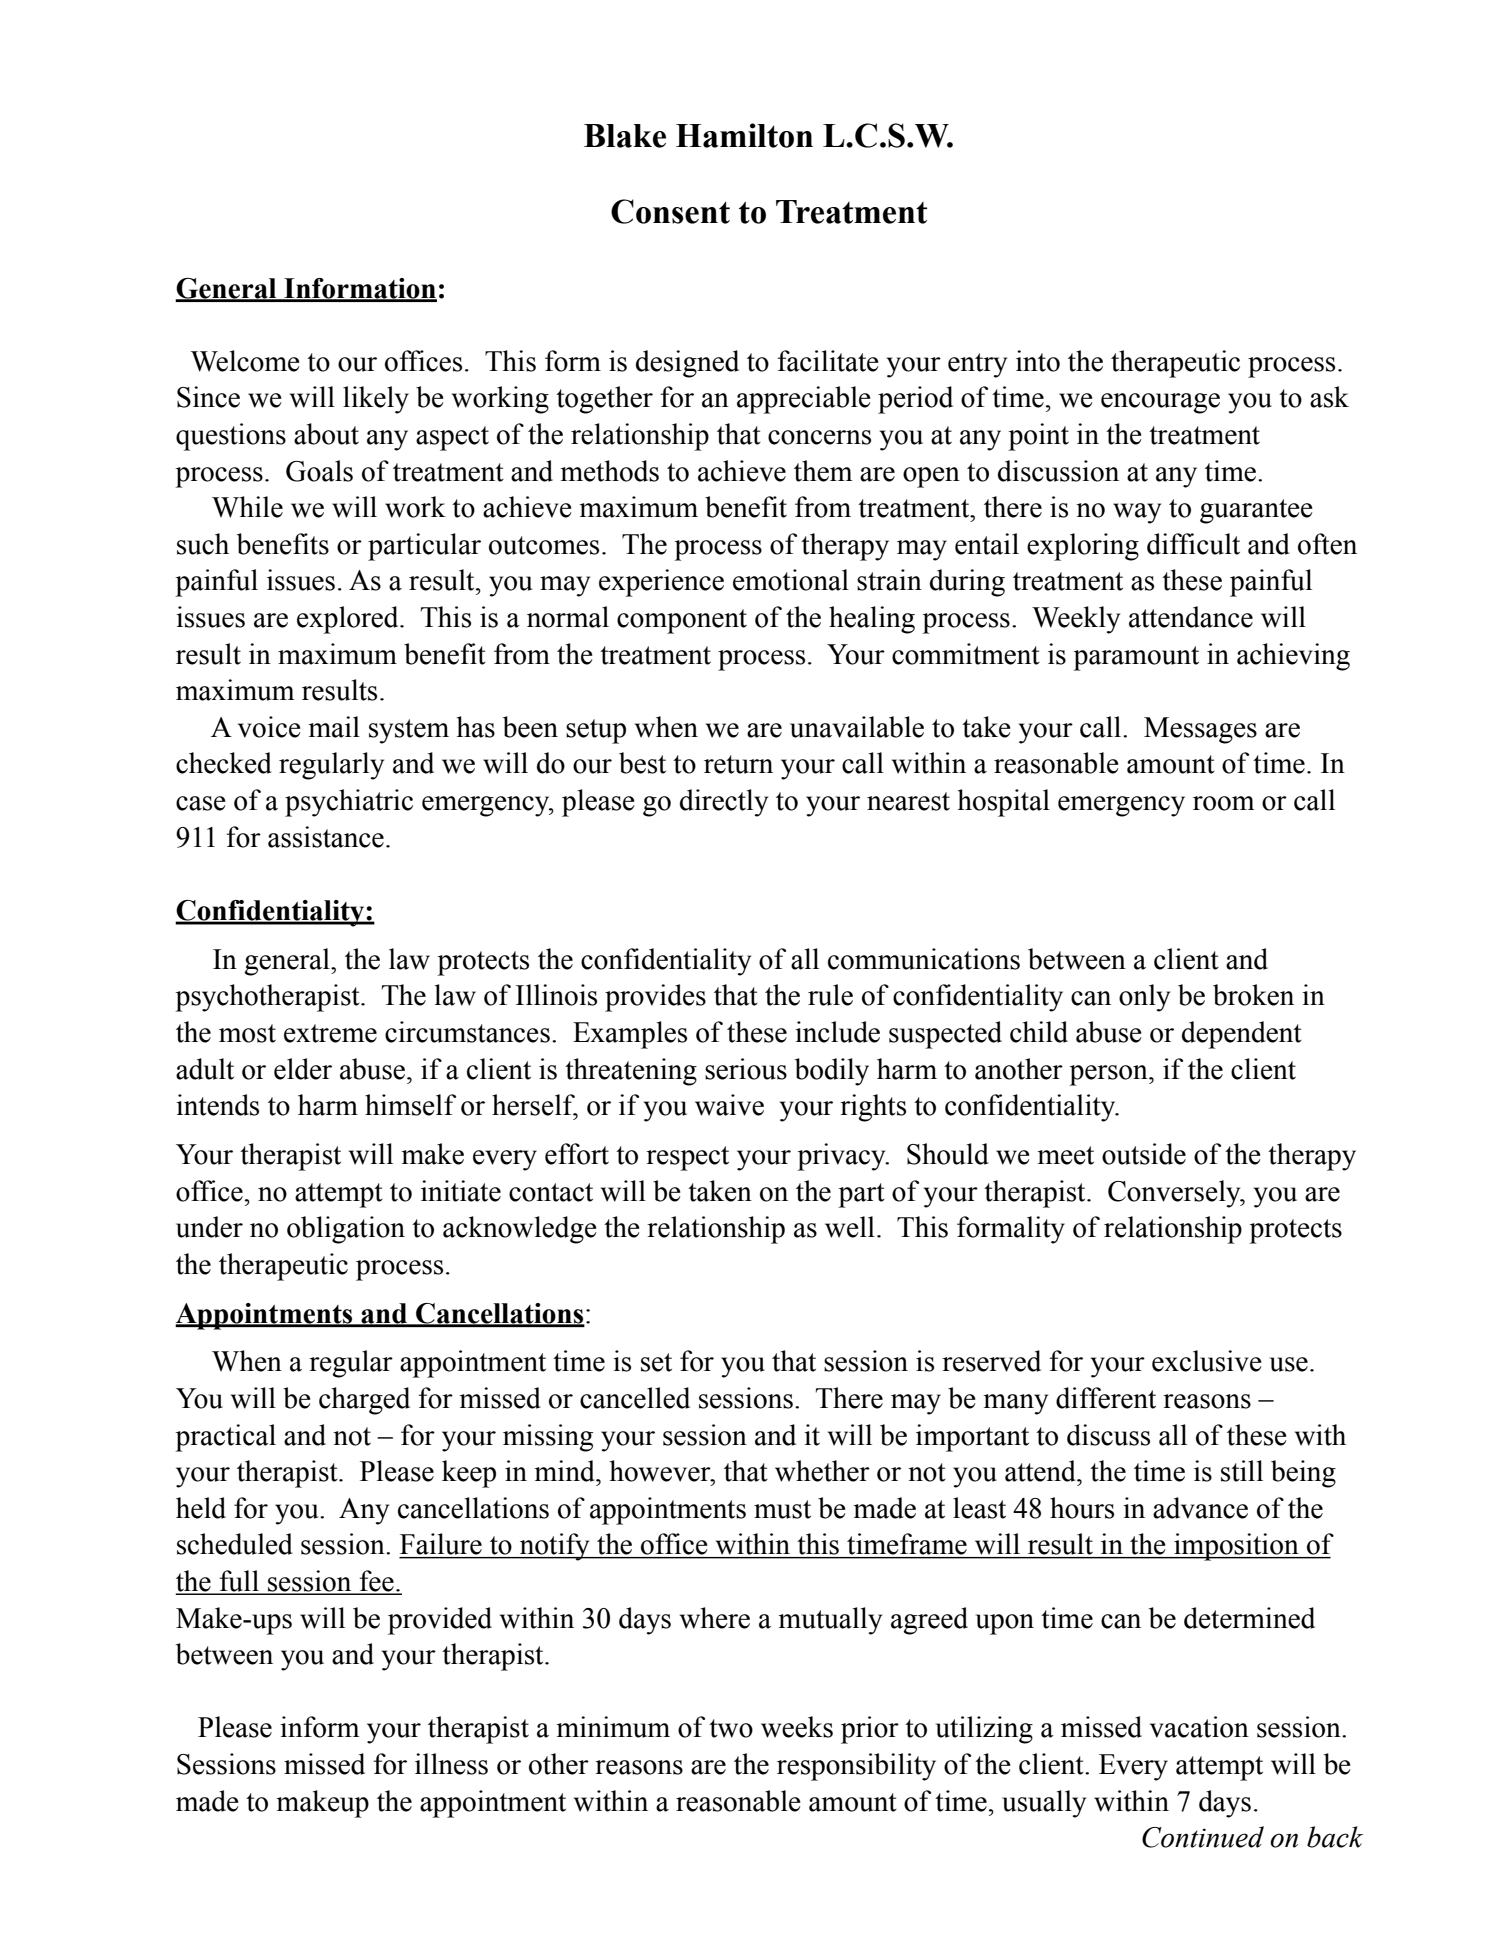 Image resolution: width=1494 pixels, height=1933 pixels. What do you see at coordinates (850, 1227) in the screenshot?
I see `well` at bounding box center [850, 1227].
